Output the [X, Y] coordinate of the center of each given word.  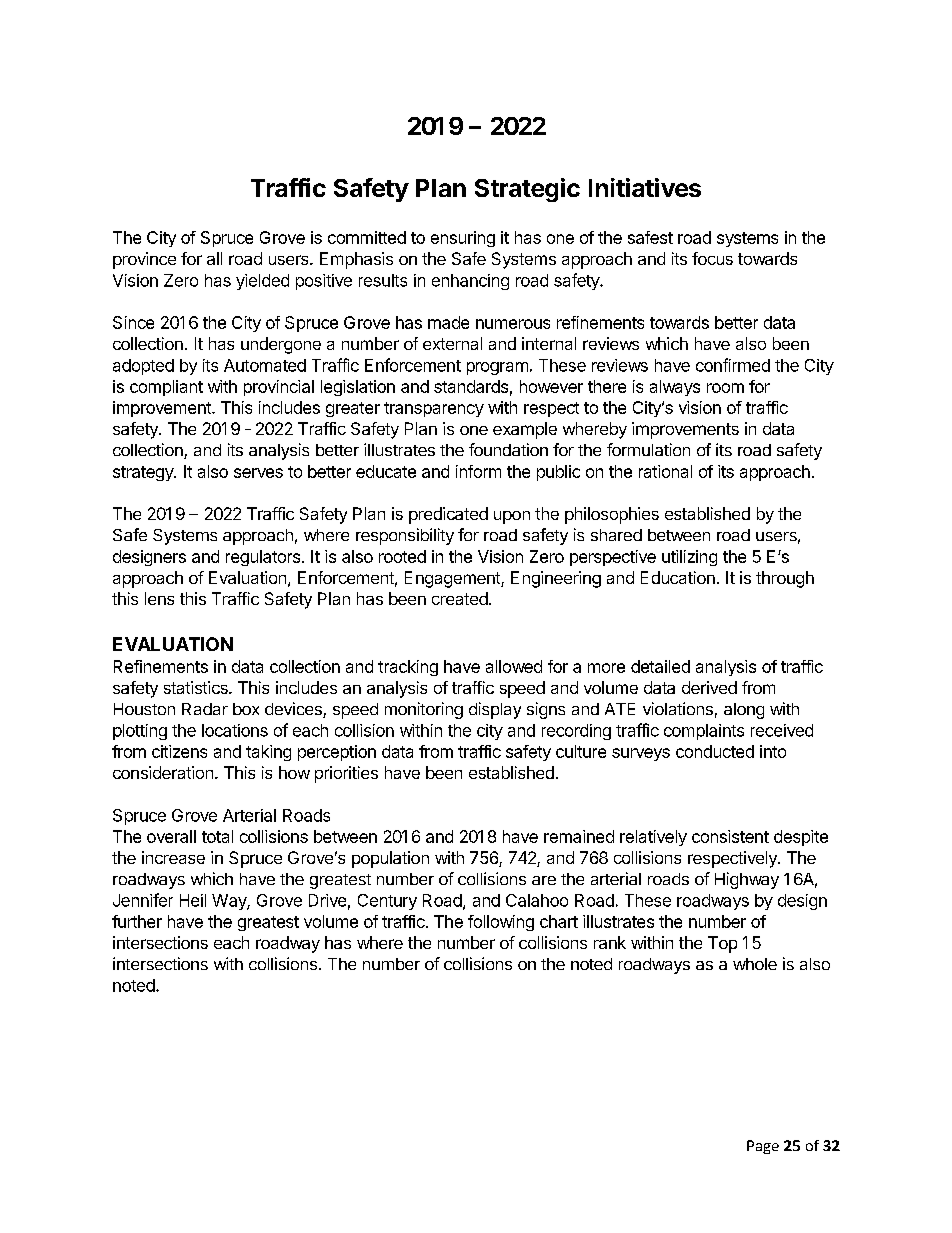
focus [712, 258]
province [144, 260]
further [137, 921]
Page [763, 1147]
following [501, 923]
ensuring [463, 239]
